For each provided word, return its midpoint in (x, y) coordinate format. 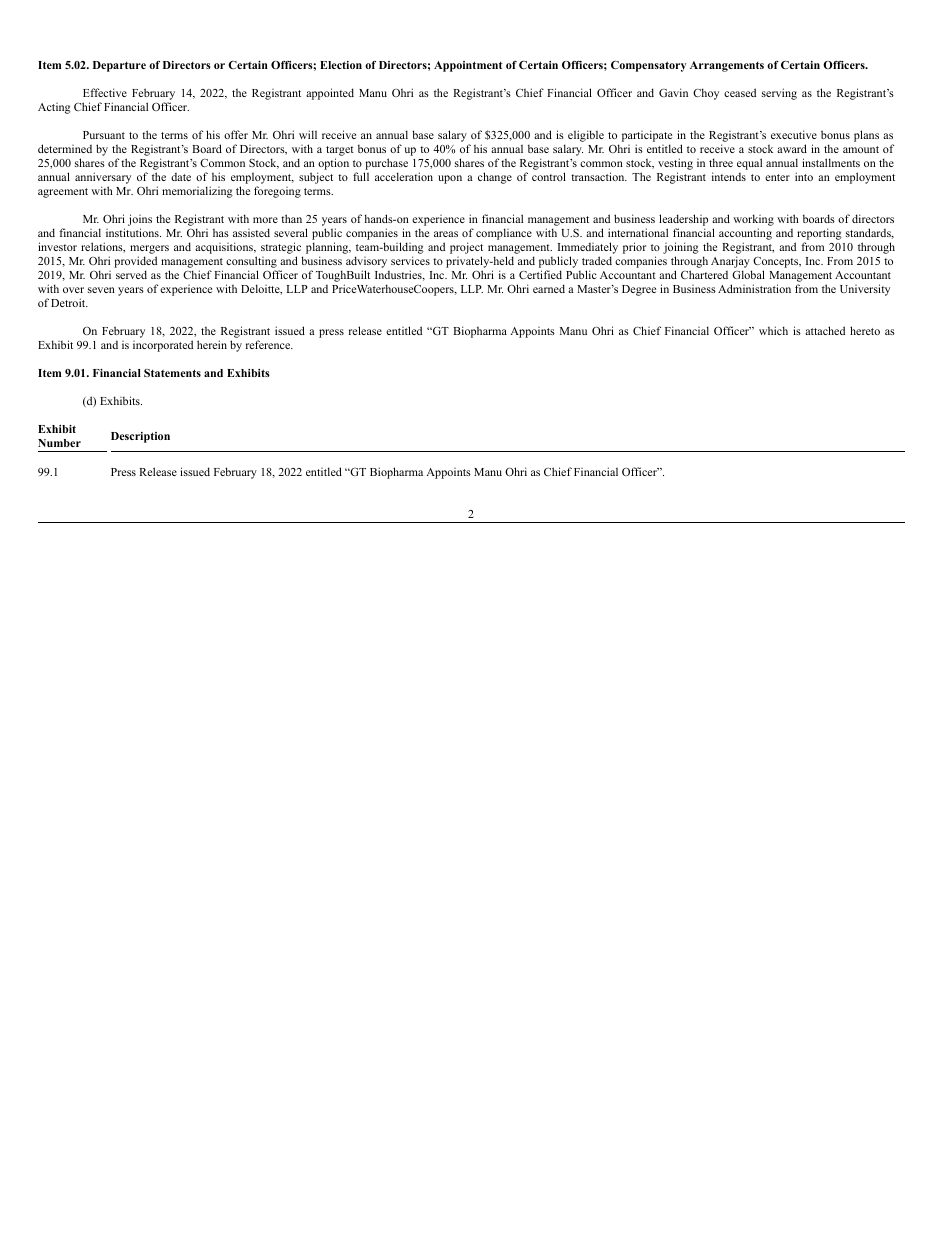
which (773, 330)
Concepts (776, 264)
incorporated (163, 346)
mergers (149, 251)
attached (825, 330)
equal (749, 164)
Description (140, 437)
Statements (172, 373)
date (181, 177)
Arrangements (727, 66)
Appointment (468, 66)
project (466, 249)
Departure (119, 66)
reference (269, 344)
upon (450, 179)
